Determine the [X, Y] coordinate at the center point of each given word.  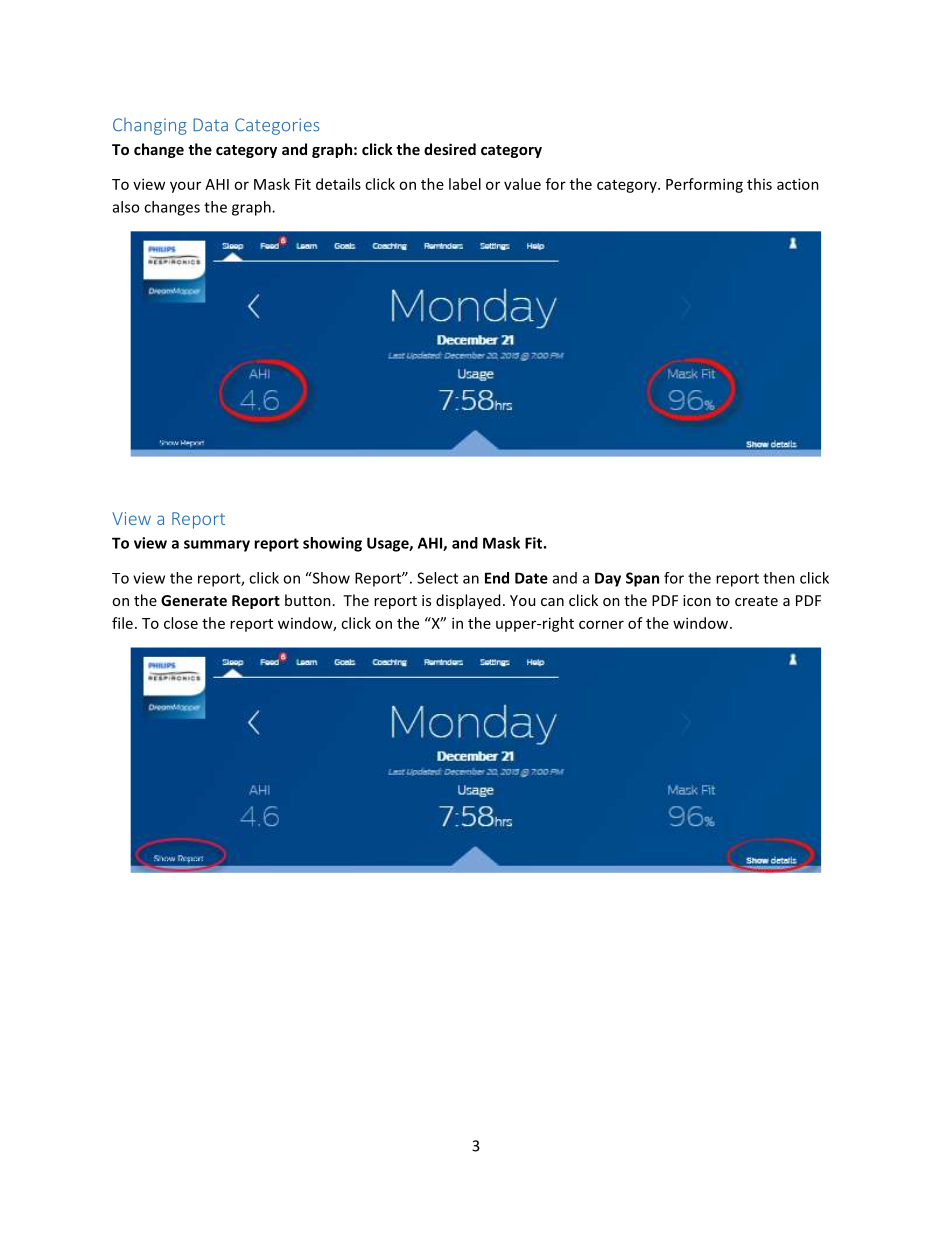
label [465, 184]
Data [210, 125]
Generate [194, 600]
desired [450, 149]
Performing [704, 185]
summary [217, 546]
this [759, 184]
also [126, 207]
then [779, 578]
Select [437, 578]
